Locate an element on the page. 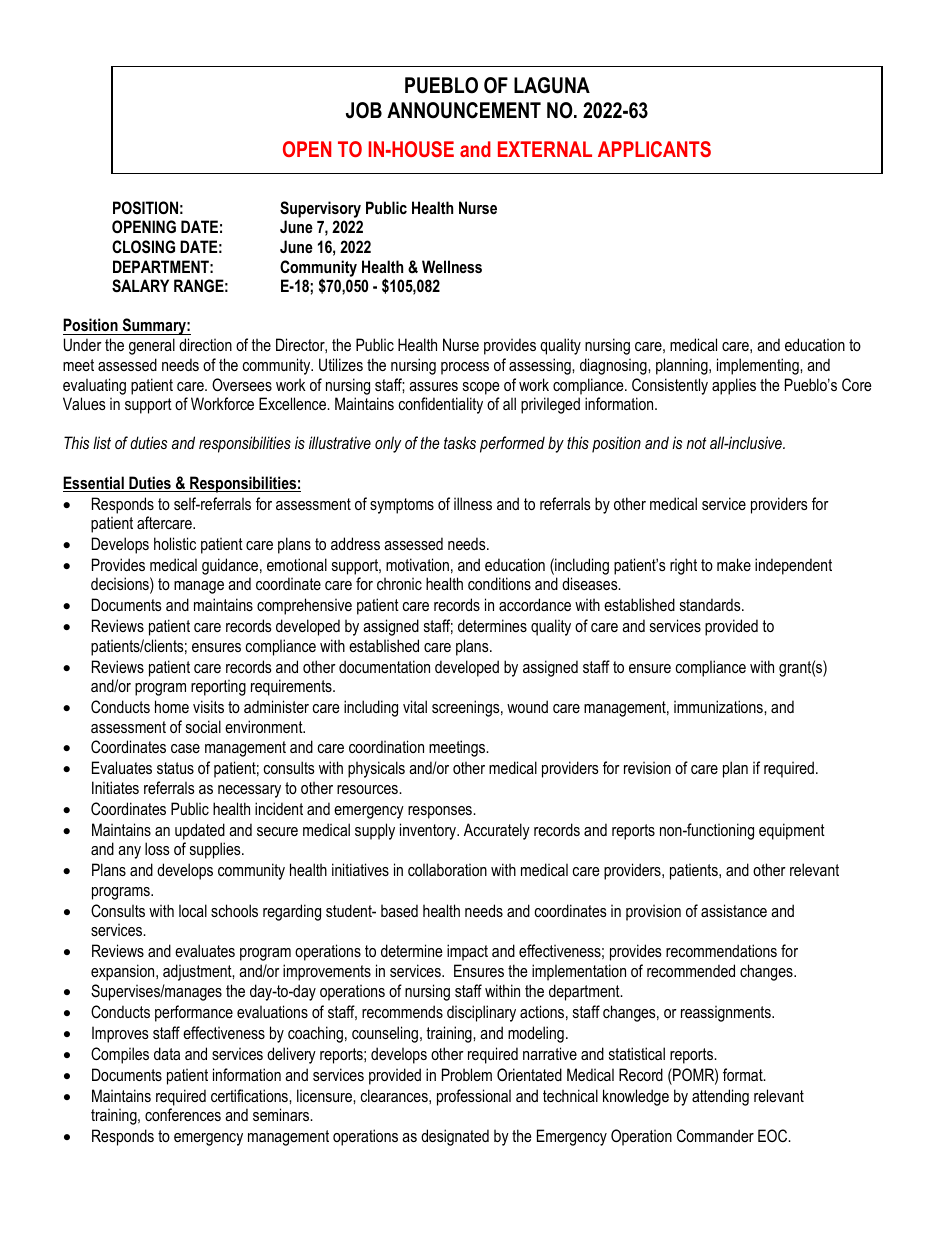 The width and height of the page is (952, 1233). loss is located at coordinates (157, 848).
